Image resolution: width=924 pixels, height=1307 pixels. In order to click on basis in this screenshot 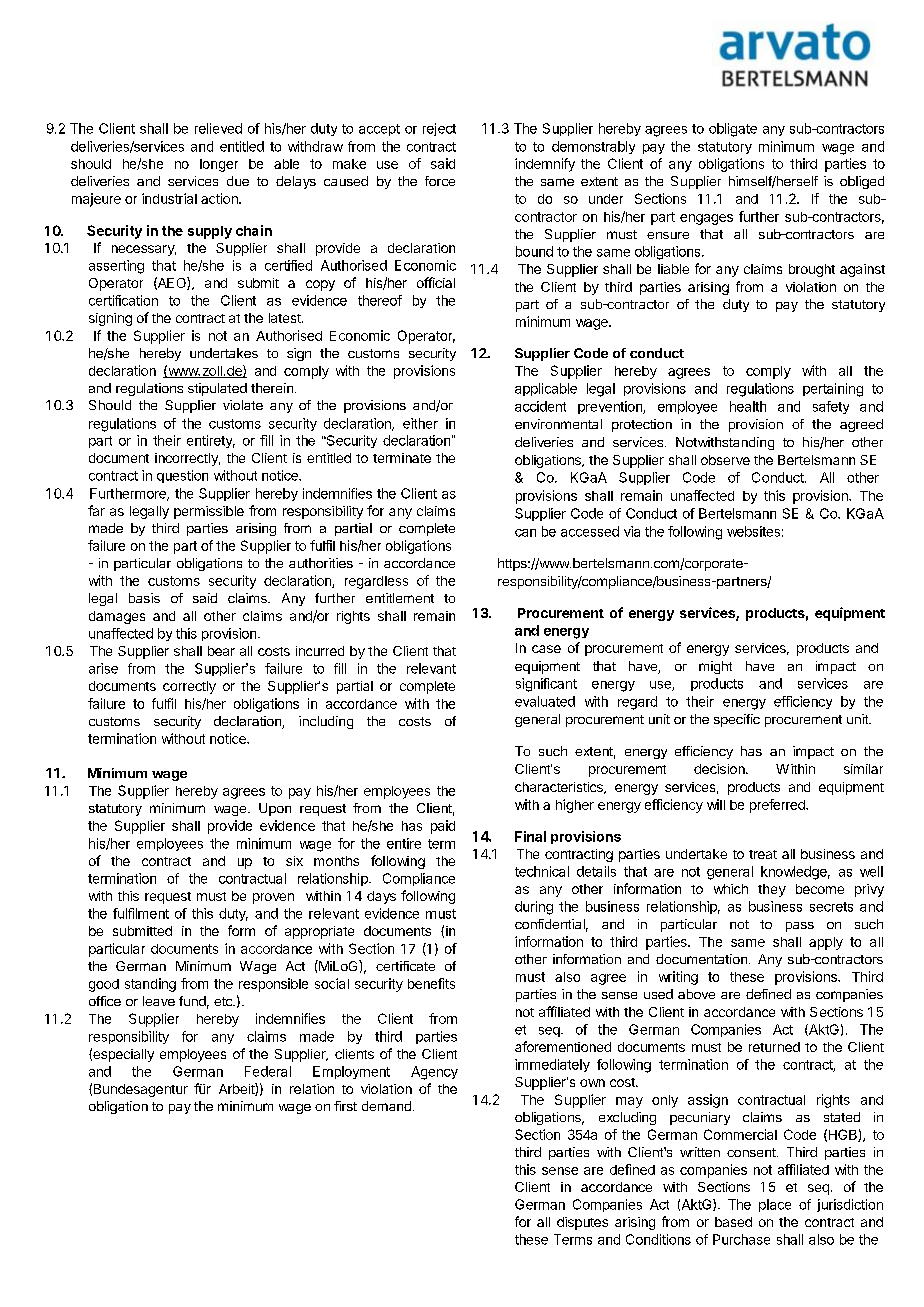, I will do `click(144, 598)`.
